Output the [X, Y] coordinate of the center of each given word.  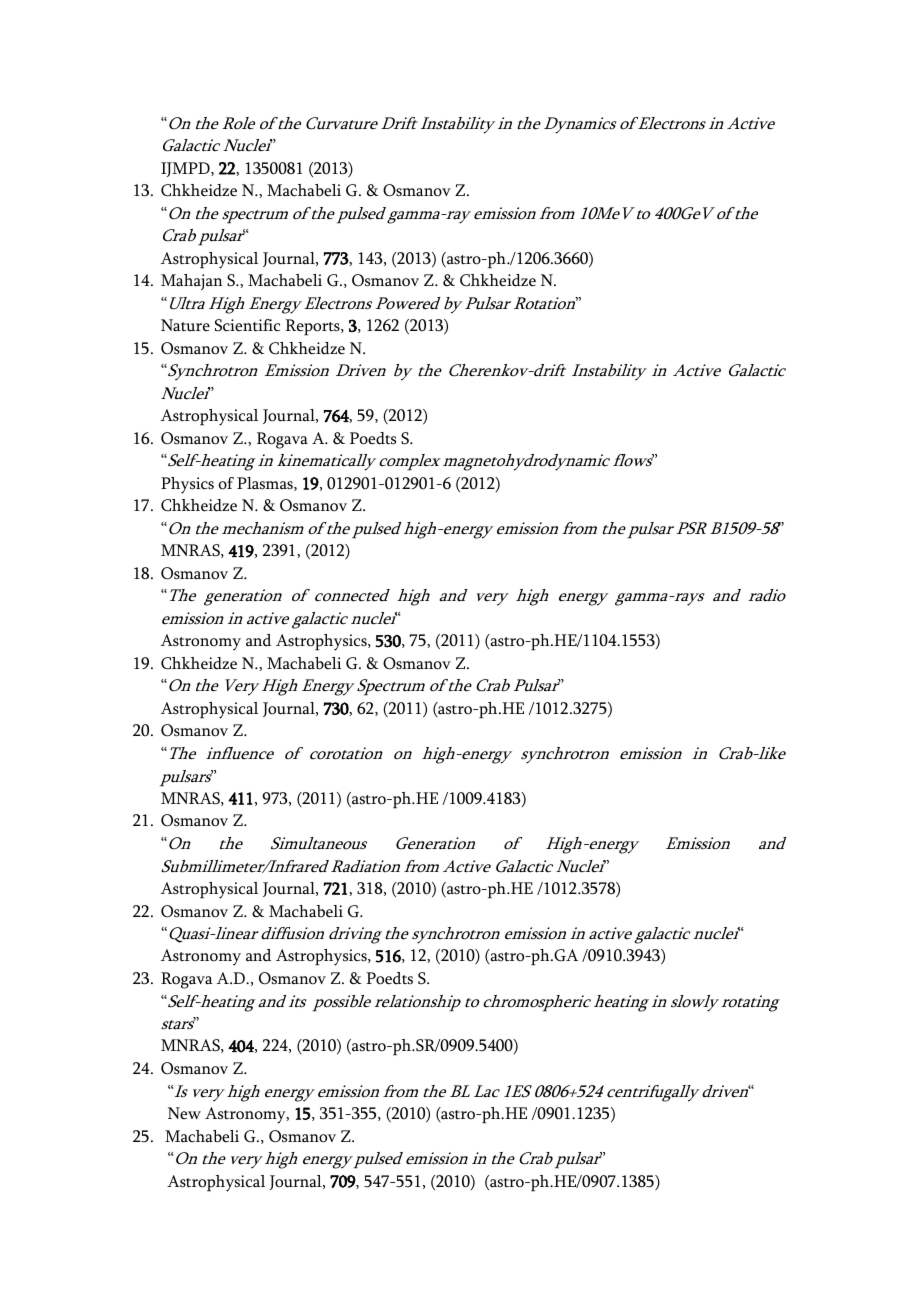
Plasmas [266, 484]
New [184, 1113]
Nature [185, 325]
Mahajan [192, 282]
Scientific [247, 325]
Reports [313, 327]
